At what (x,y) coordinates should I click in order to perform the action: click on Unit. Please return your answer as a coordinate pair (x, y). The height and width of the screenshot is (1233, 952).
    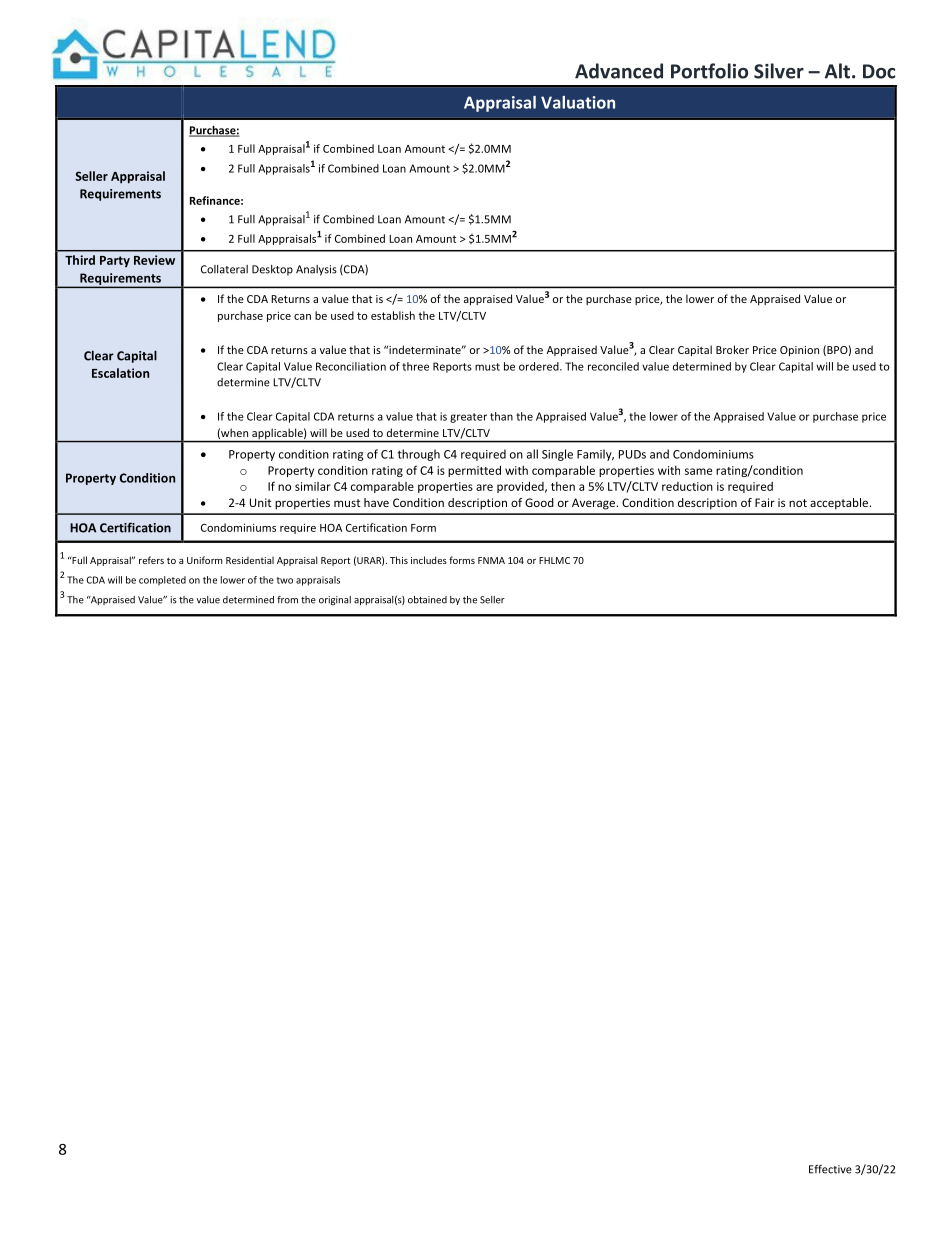
    Looking at the image, I should click on (261, 502).
